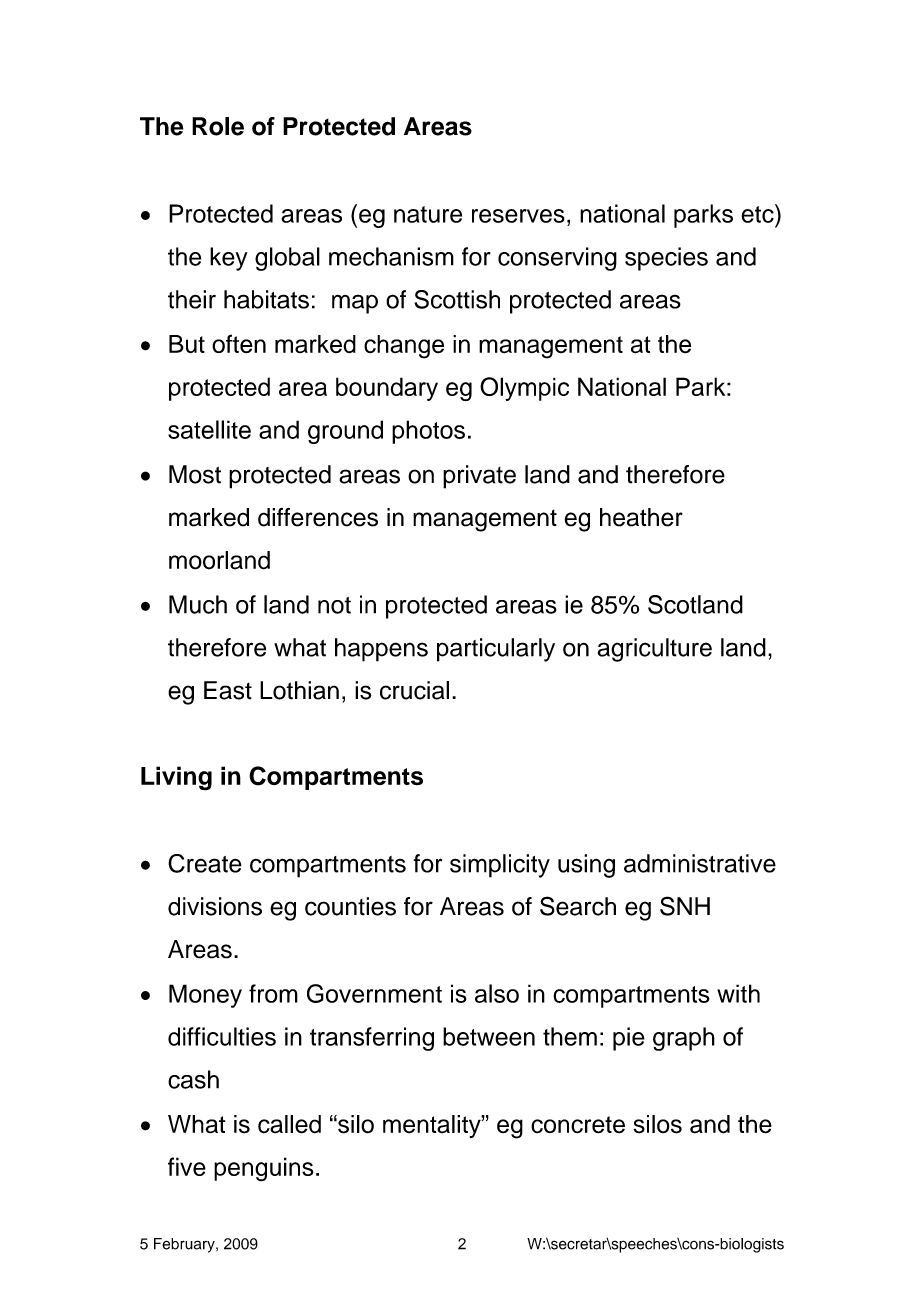 The height and width of the screenshot is (1308, 924). What do you see at coordinates (428, 214) in the screenshot?
I see `nature` at bounding box center [428, 214].
